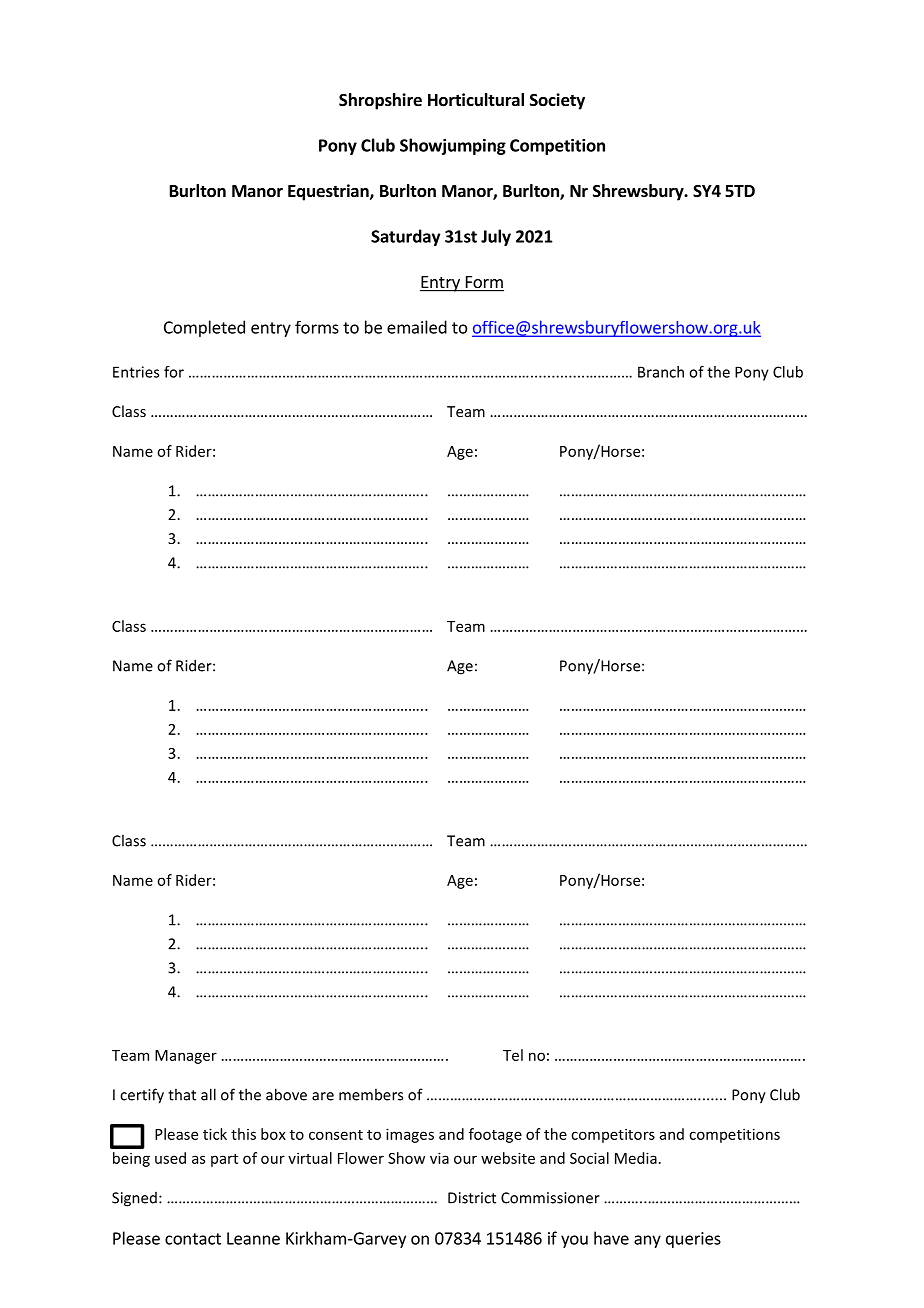 This screenshot has height=1308, width=924. Describe the element at coordinates (136, 372) in the screenshot. I see `Entries` at that location.
